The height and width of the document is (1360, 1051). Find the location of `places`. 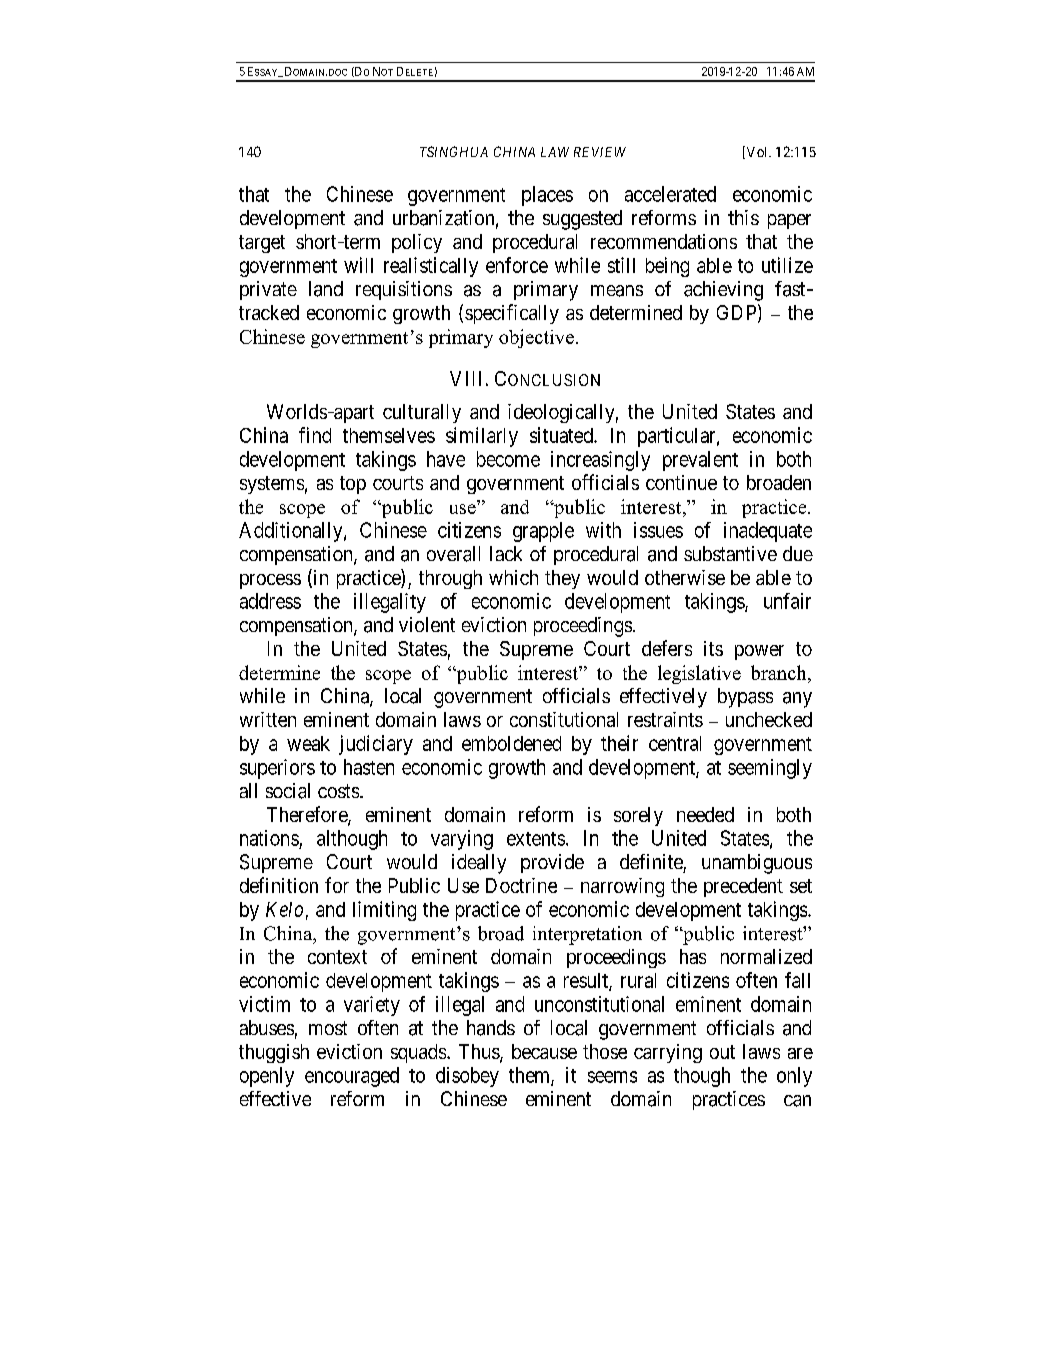

places is located at coordinates (547, 196).
